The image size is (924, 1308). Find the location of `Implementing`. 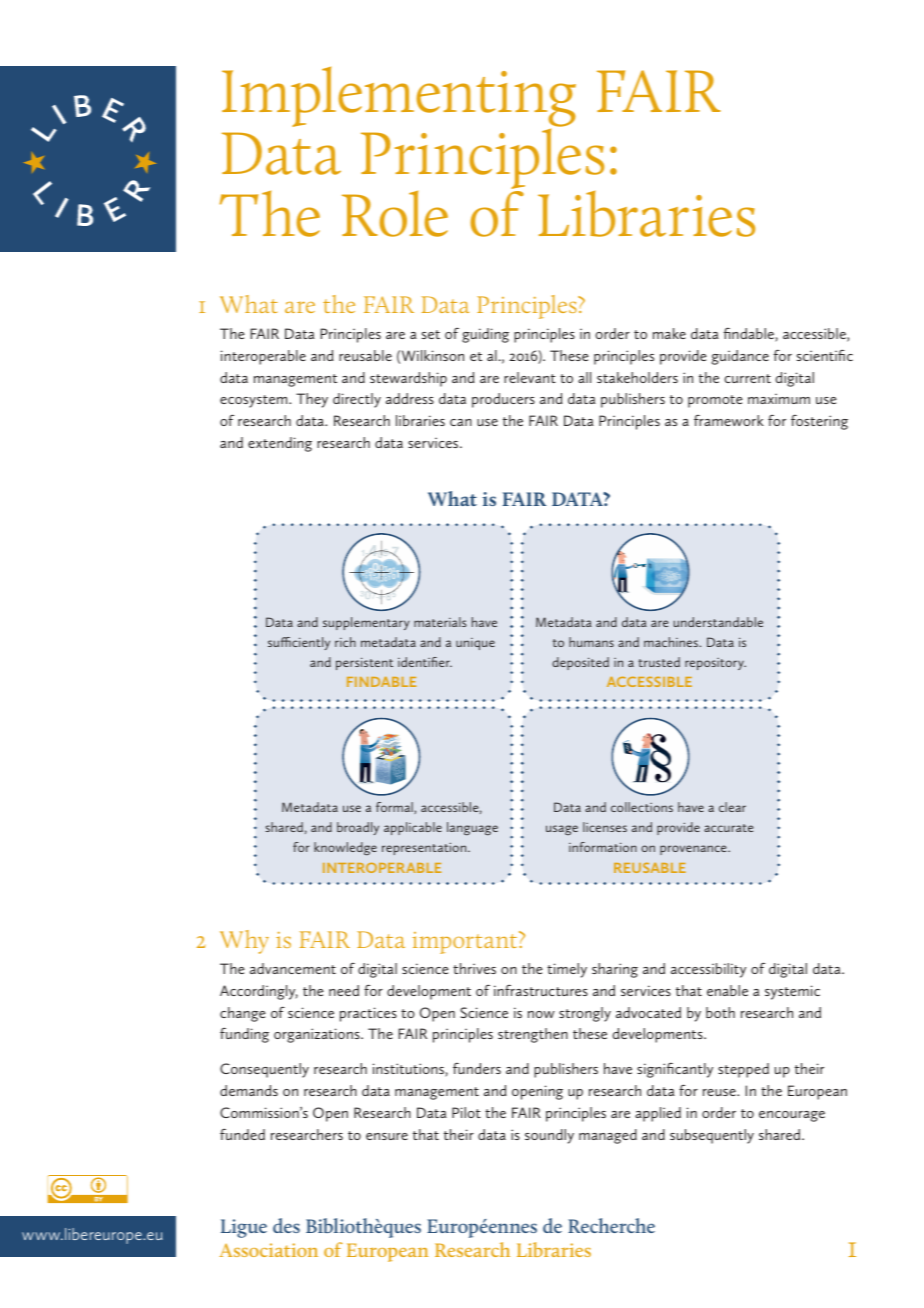

Implementing is located at coordinates (399, 98).
